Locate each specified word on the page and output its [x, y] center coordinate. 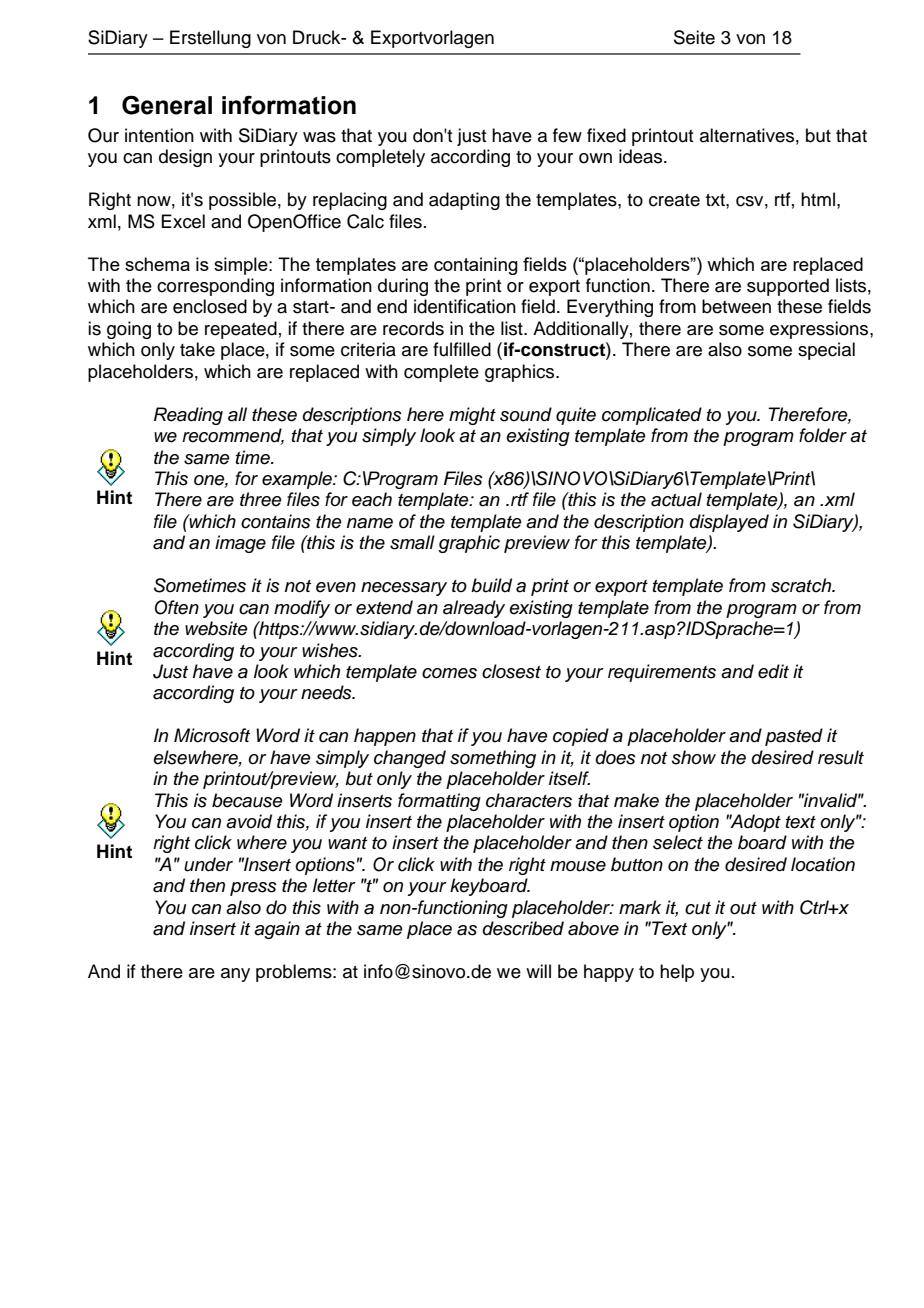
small [412, 542]
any [235, 975]
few [567, 135]
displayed [729, 523]
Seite [694, 37]
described [523, 928]
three [261, 499]
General [167, 105]
